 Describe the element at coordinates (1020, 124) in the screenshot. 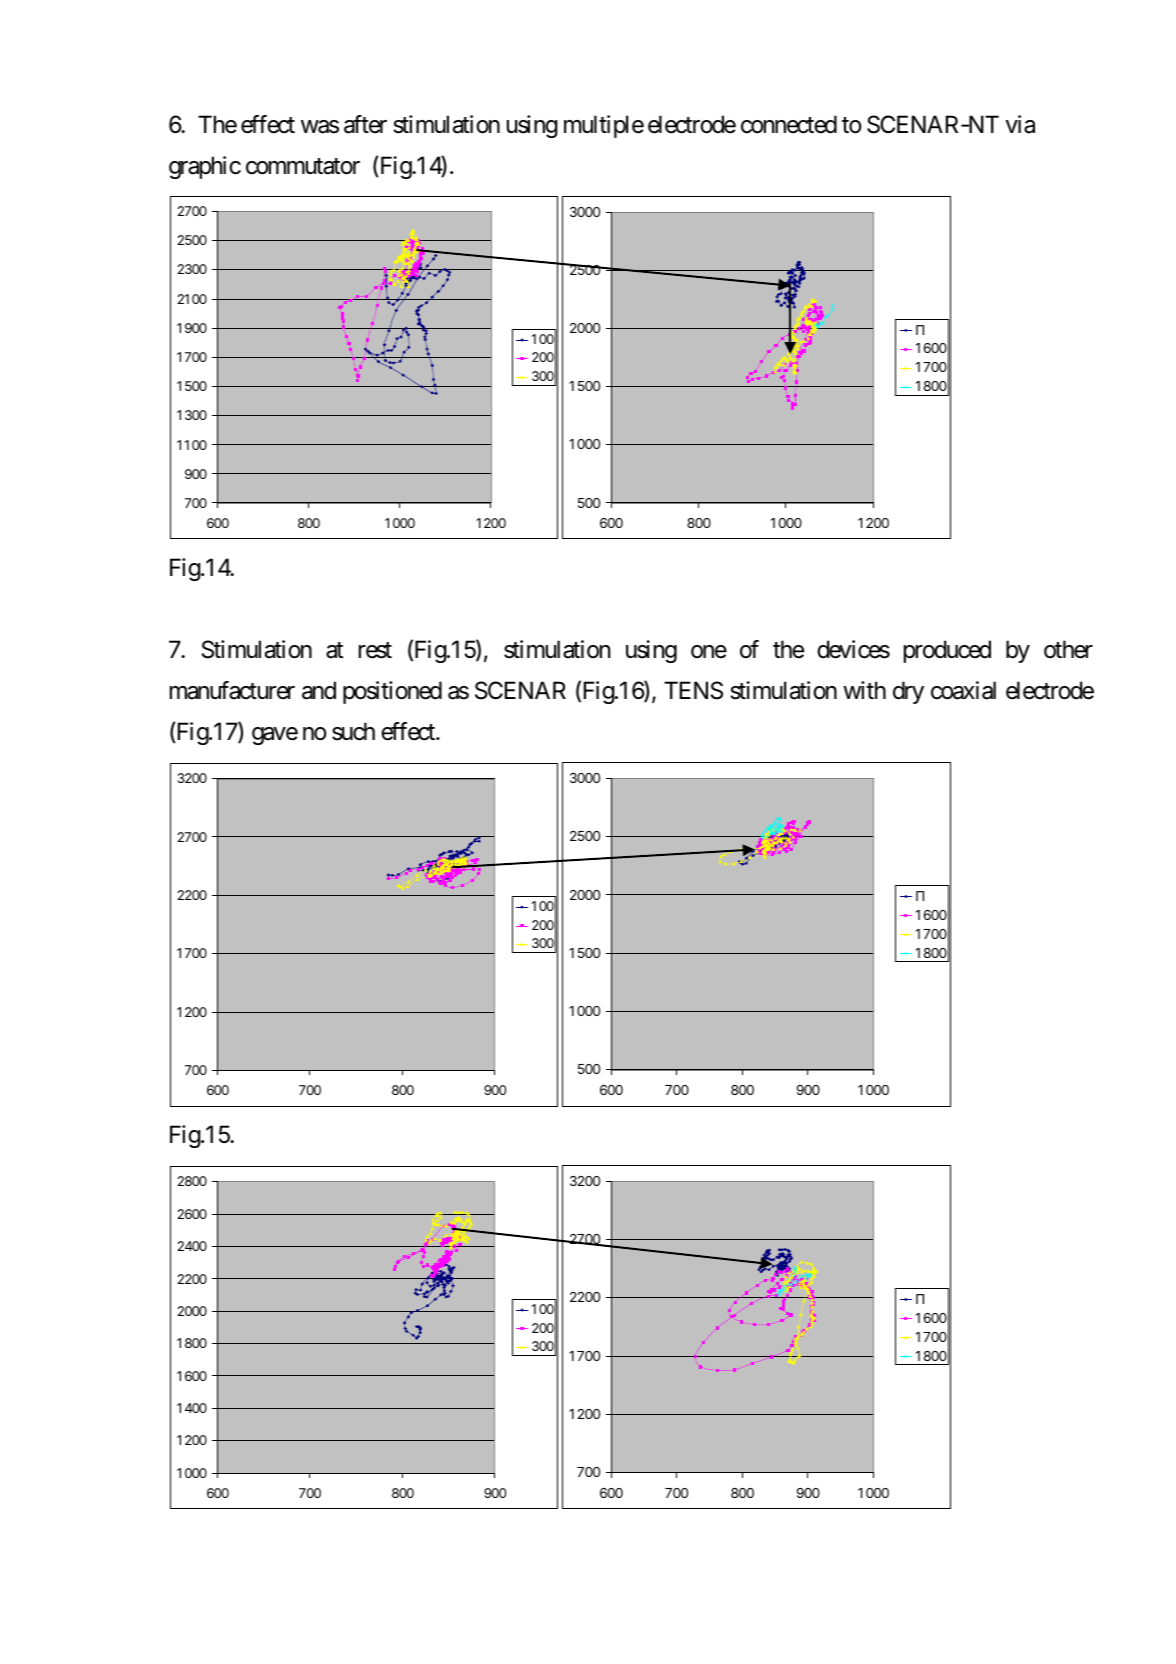

I see `via` at that location.
